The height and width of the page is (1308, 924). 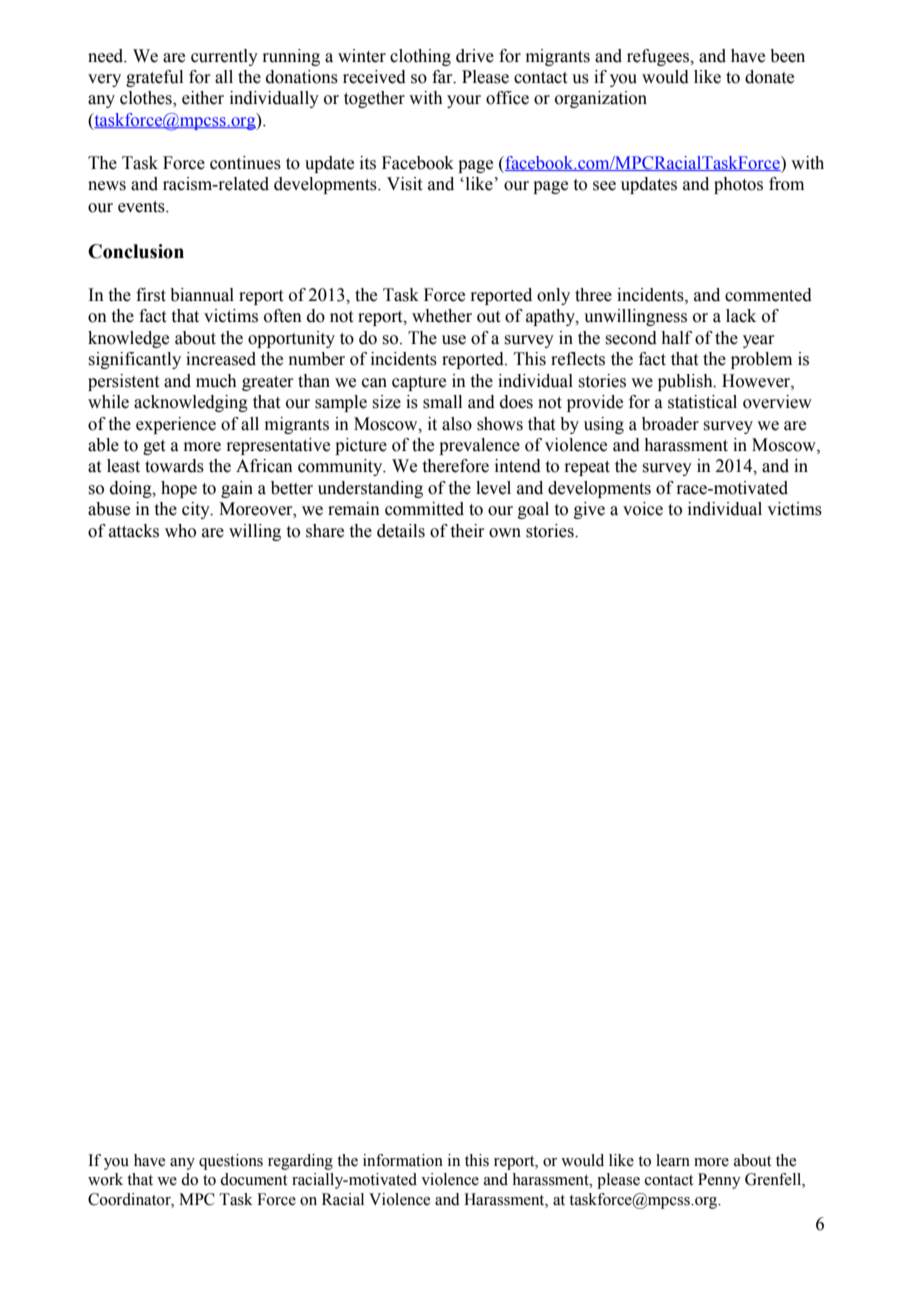 What do you see at coordinates (673, 1160) in the page?
I see `learn` at bounding box center [673, 1160].
